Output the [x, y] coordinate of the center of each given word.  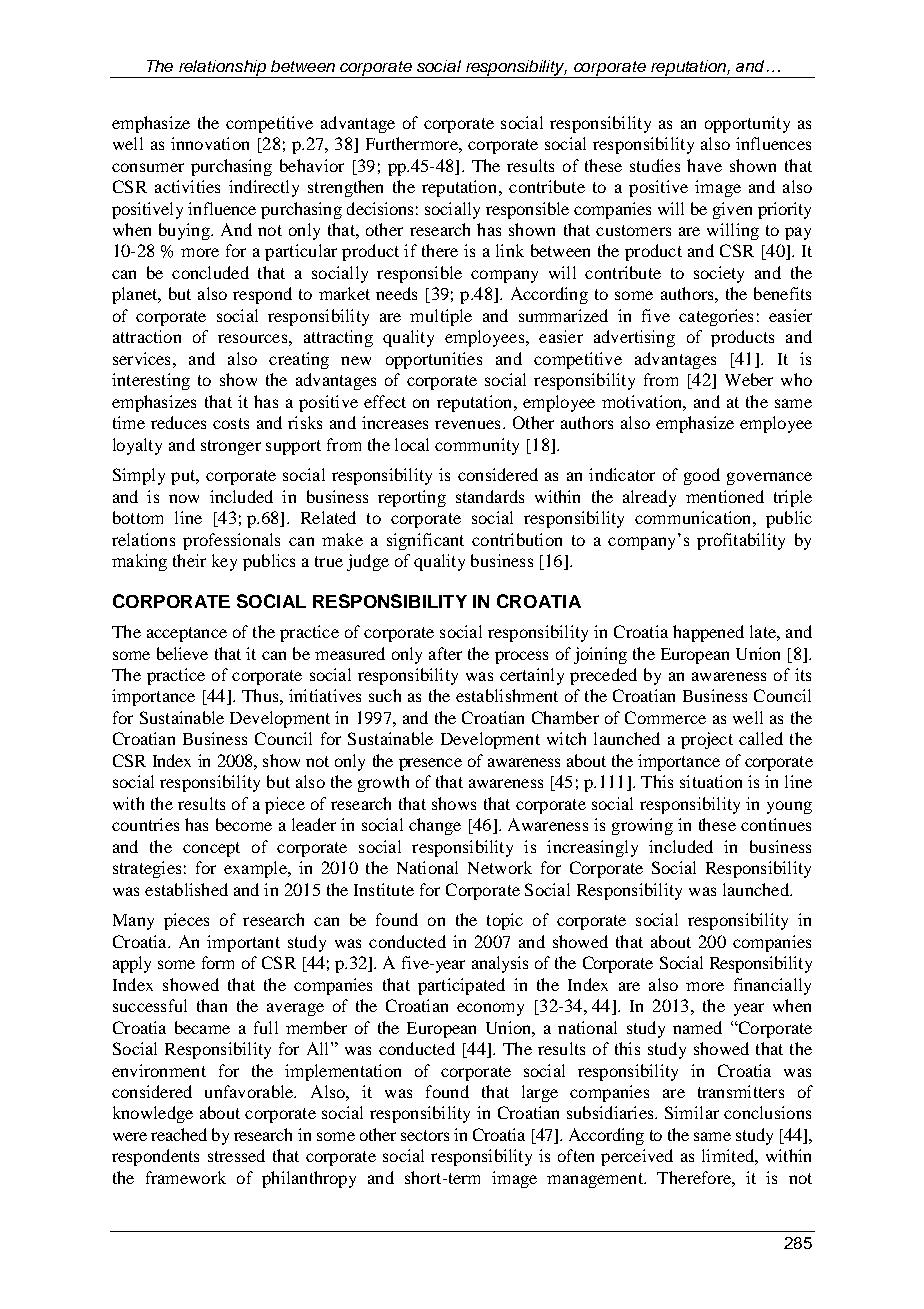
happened [708, 633]
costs [231, 423]
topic [505, 921]
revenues [467, 424]
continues [776, 824]
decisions [380, 208]
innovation [210, 143]
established [186, 889]
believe [182, 653]
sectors [425, 1135]
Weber [749, 379]
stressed [236, 1155]
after [445, 653]
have [704, 165]
